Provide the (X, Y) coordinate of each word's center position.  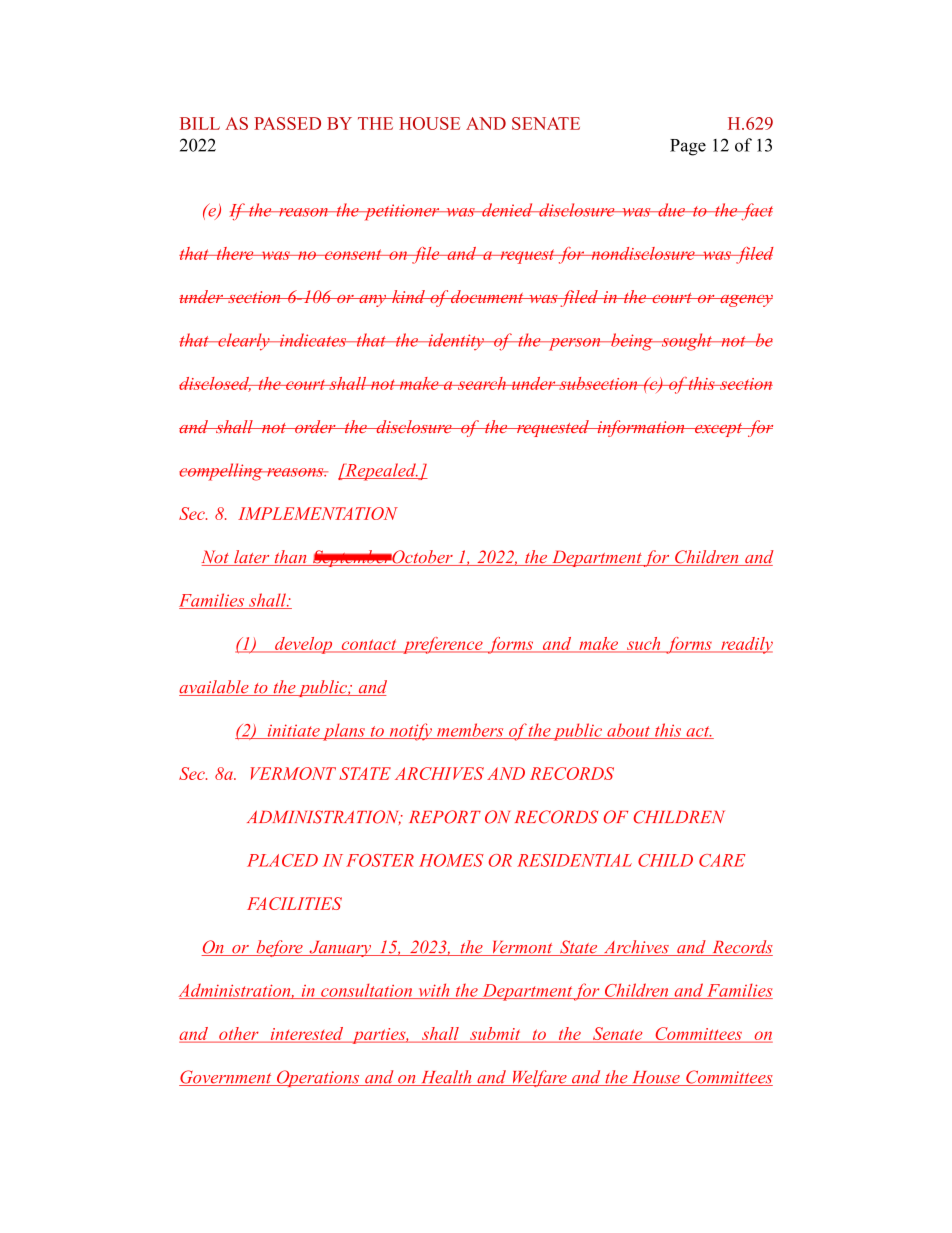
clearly (244, 342)
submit (495, 1035)
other (239, 1035)
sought (686, 342)
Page (688, 147)
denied (507, 210)
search (481, 383)
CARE (722, 860)
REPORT (445, 817)
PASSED (287, 123)
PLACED (282, 860)
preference (443, 645)
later (252, 558)
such (644, 644)
